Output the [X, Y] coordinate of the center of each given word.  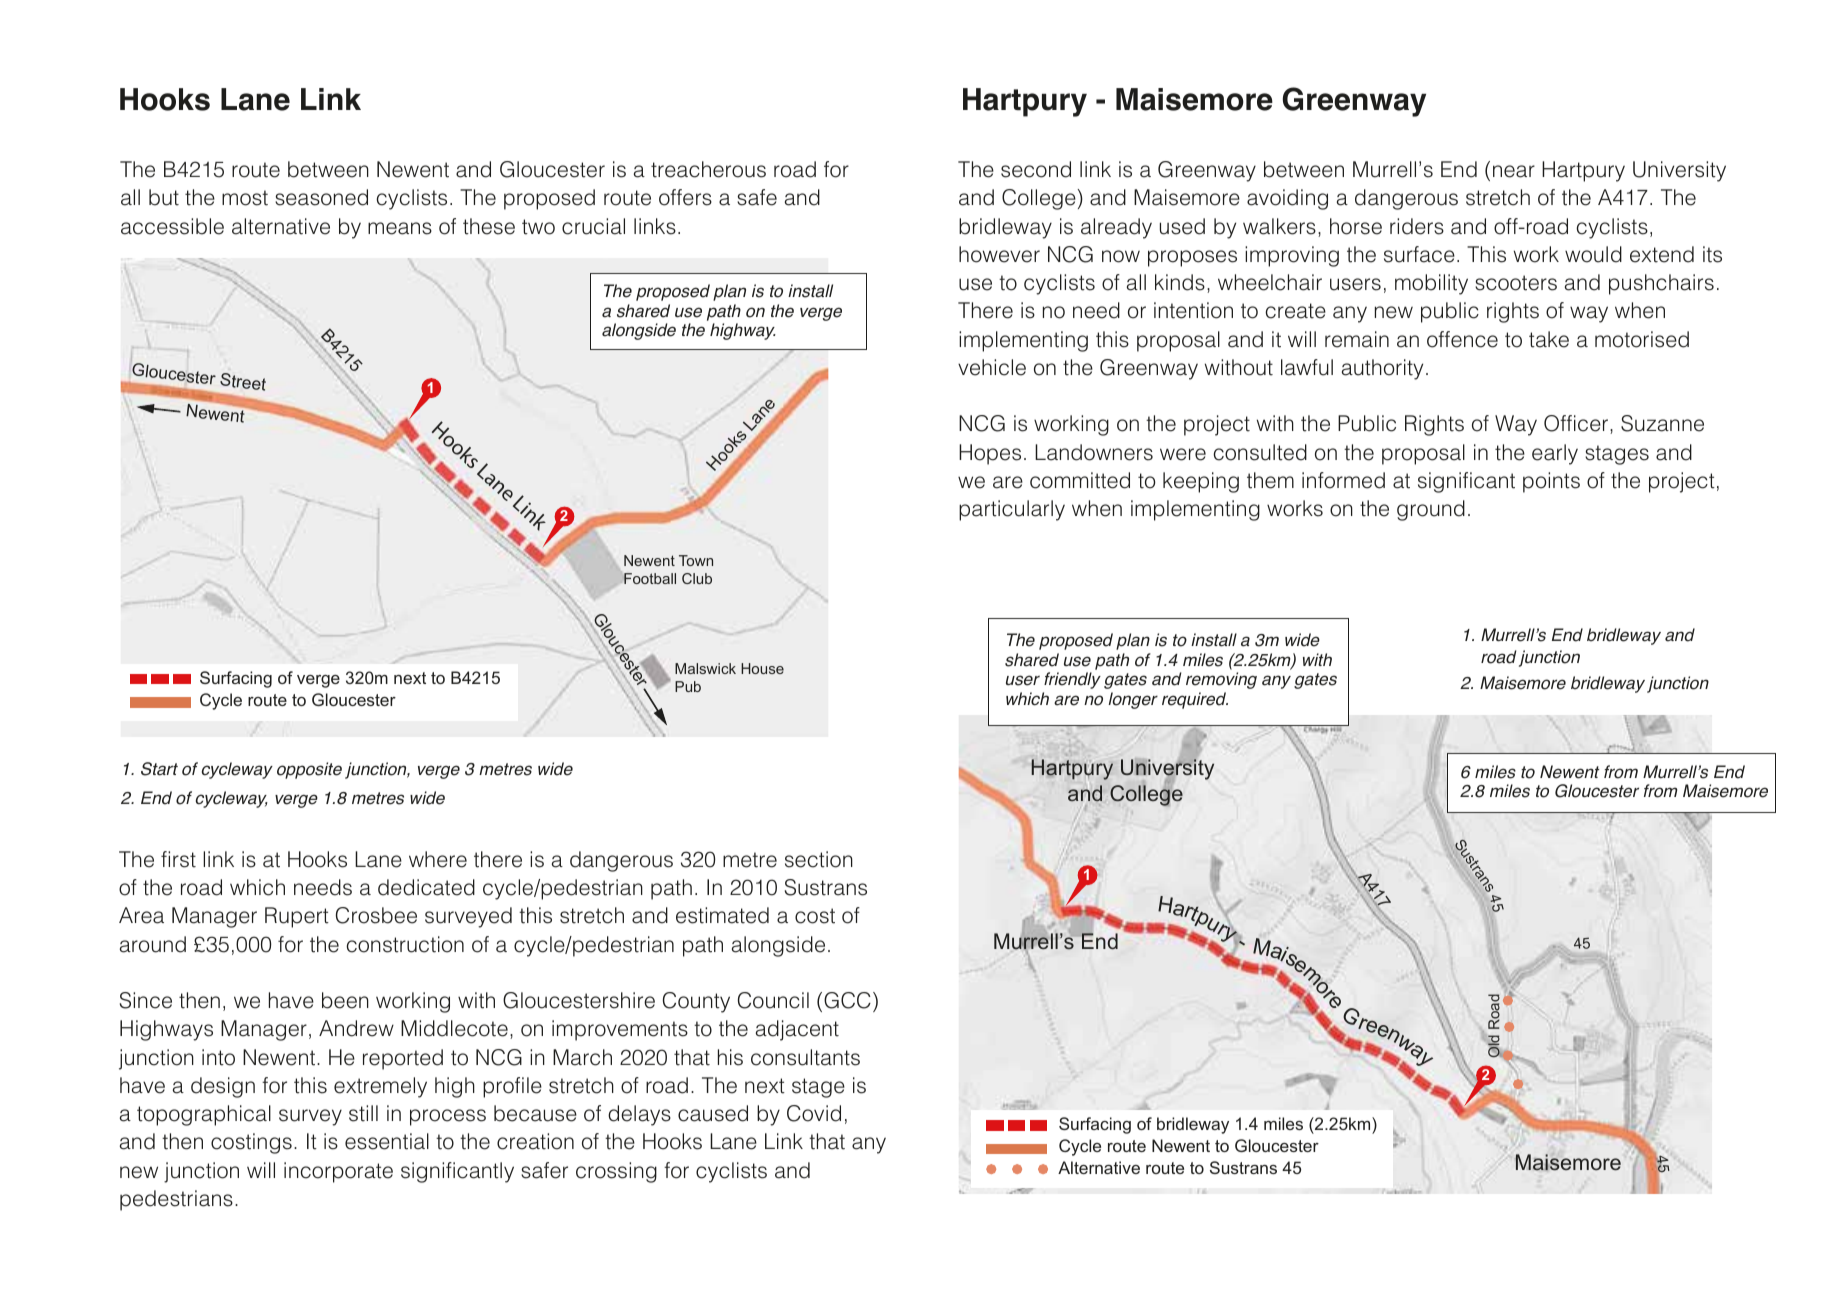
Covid [814, 1113]
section [819, 859]
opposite [309, 770]
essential [387, 1141]
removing [1221, 680]
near [1514, 171]
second [1036, 169]
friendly [1072, 680]
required [1195, 700]
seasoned [321, 197]
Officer [1577, 424]
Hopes [990, 454]
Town [696, 560]
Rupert [297, 917]
